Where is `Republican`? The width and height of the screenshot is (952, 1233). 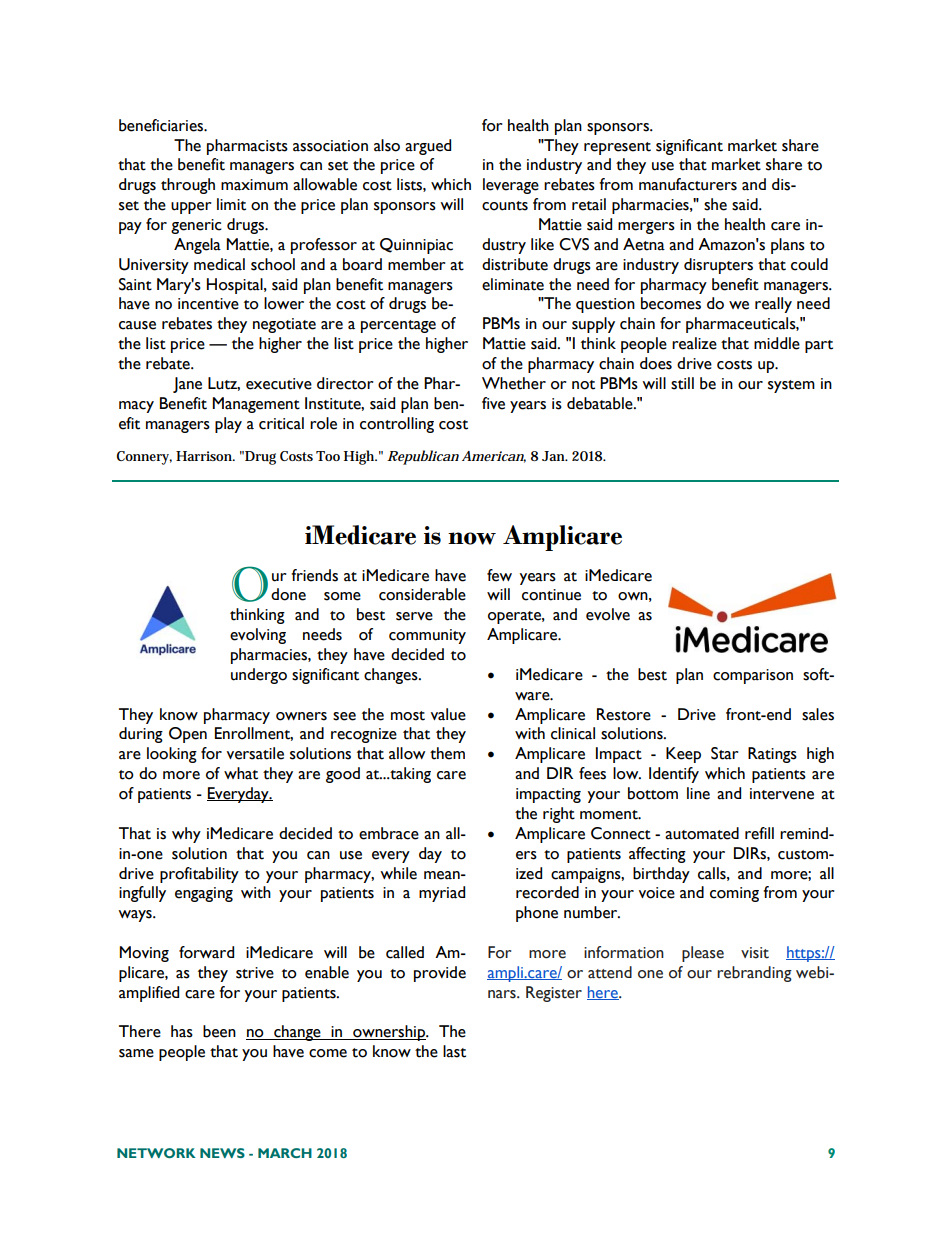
Republican is located at coordinates (423, 457).
